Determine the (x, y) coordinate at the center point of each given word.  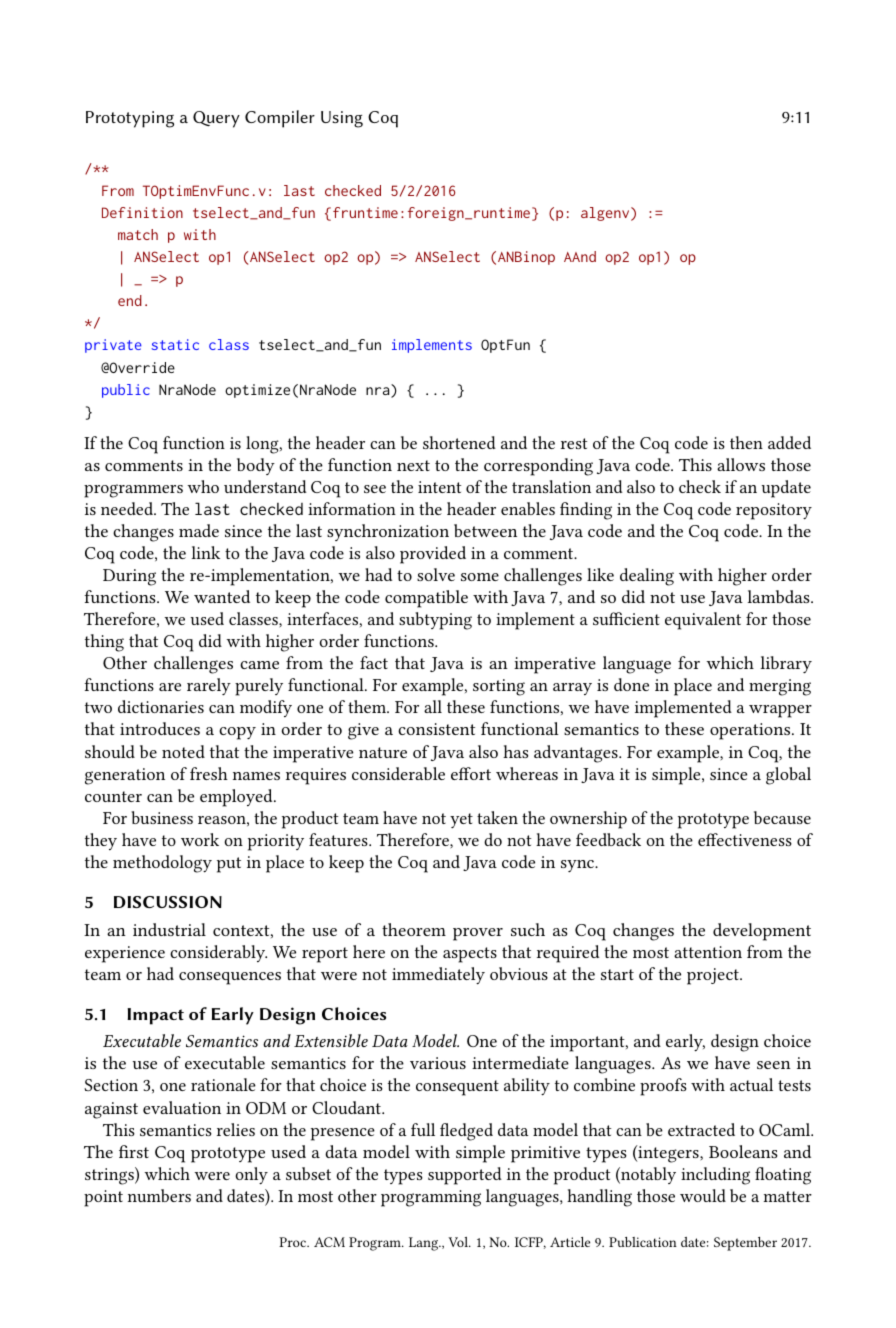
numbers (159, 1195)
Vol (459, 1242)
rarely (209, 686)
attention (708, 952)
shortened (459, 442)
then (746, 442)
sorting (499, 687)
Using (342, 119)
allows (741, 464)
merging (780, 687)
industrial (169, 929)
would (703, 1195)
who (203, 486)
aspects (470, 955)
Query (216, 119)
